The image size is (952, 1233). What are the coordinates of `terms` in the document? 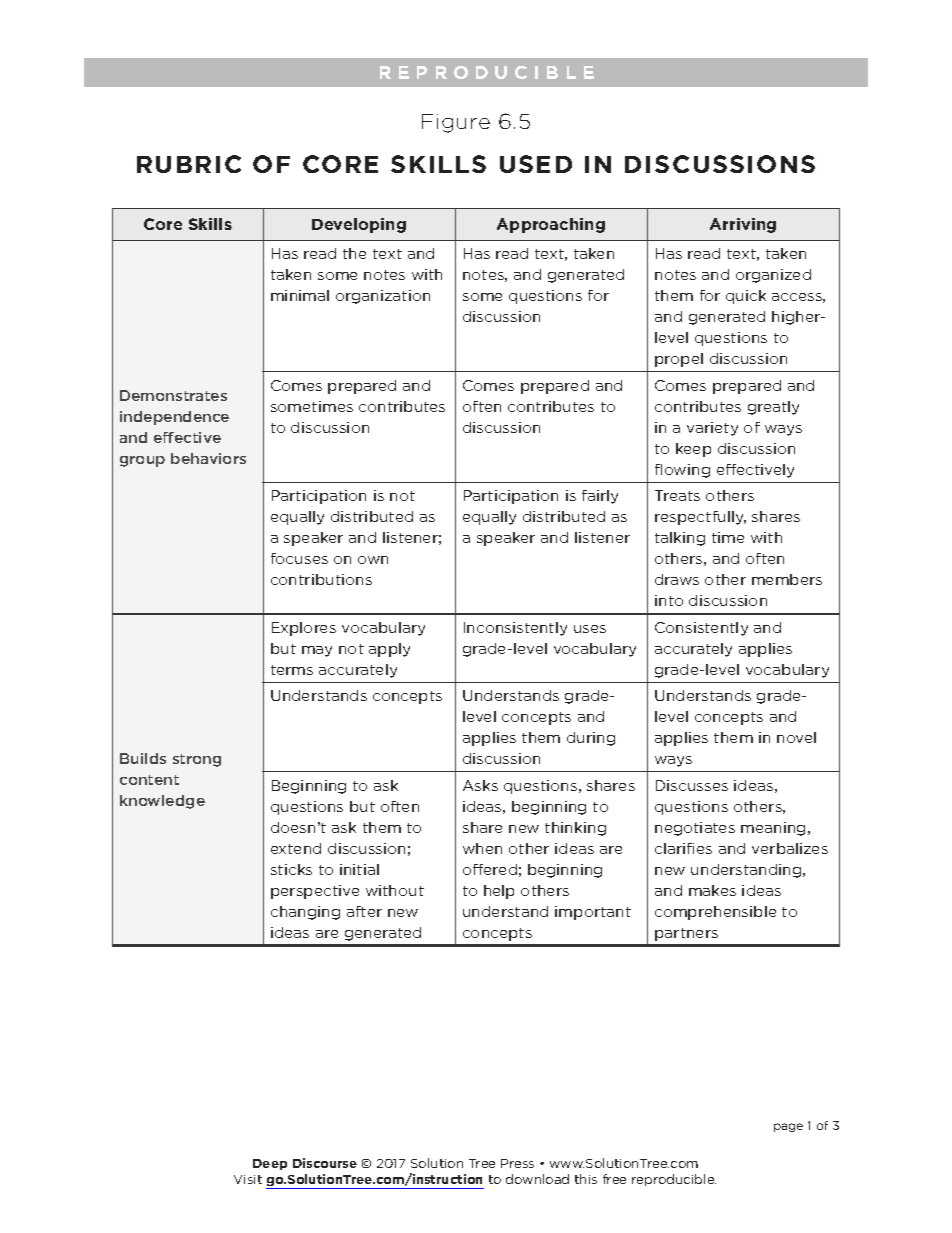 It's located at (292, 670).
